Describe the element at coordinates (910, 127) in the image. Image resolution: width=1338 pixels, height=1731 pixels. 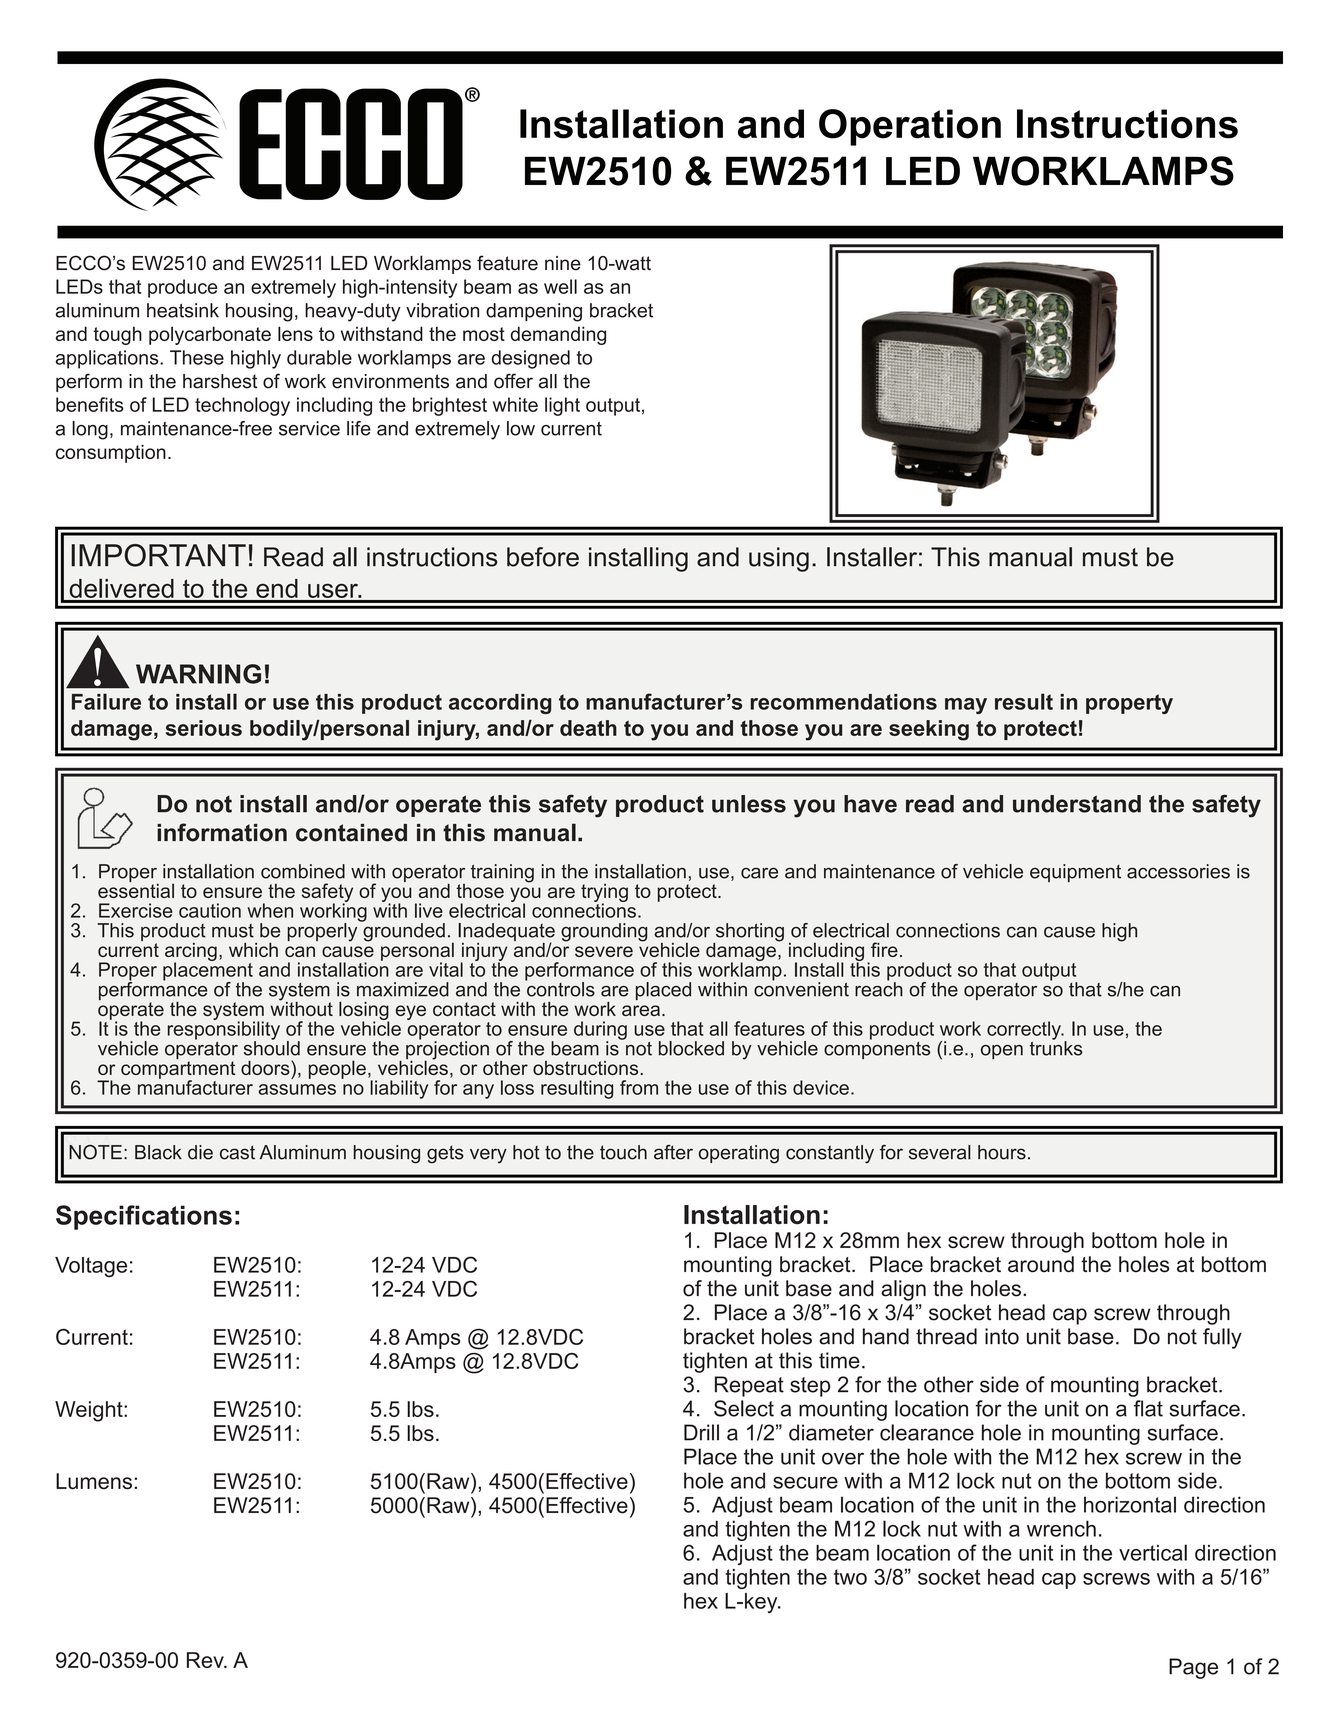
I see `Operation` at that location.
